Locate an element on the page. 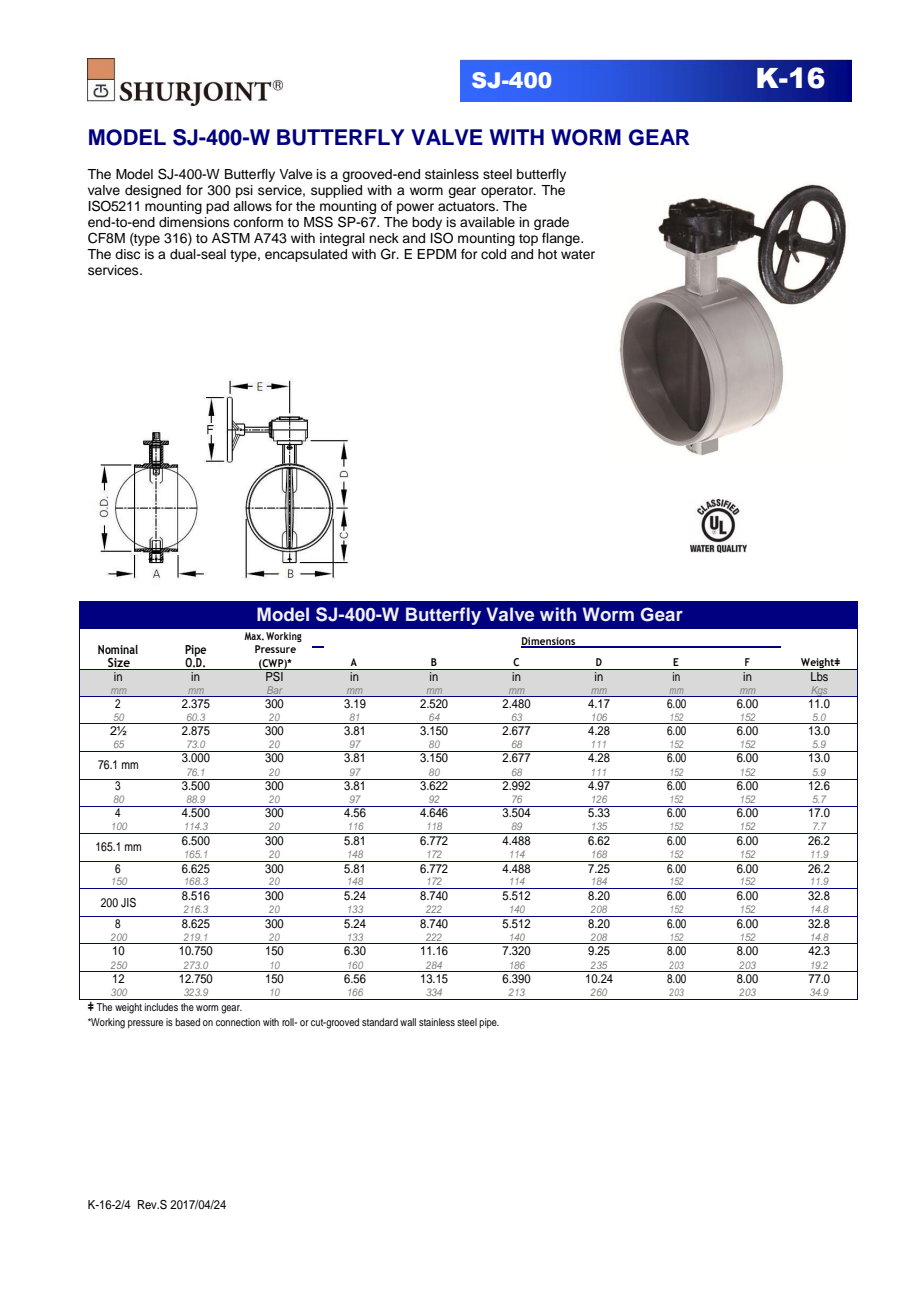  Lbs is located at coordinates (820, 675).
